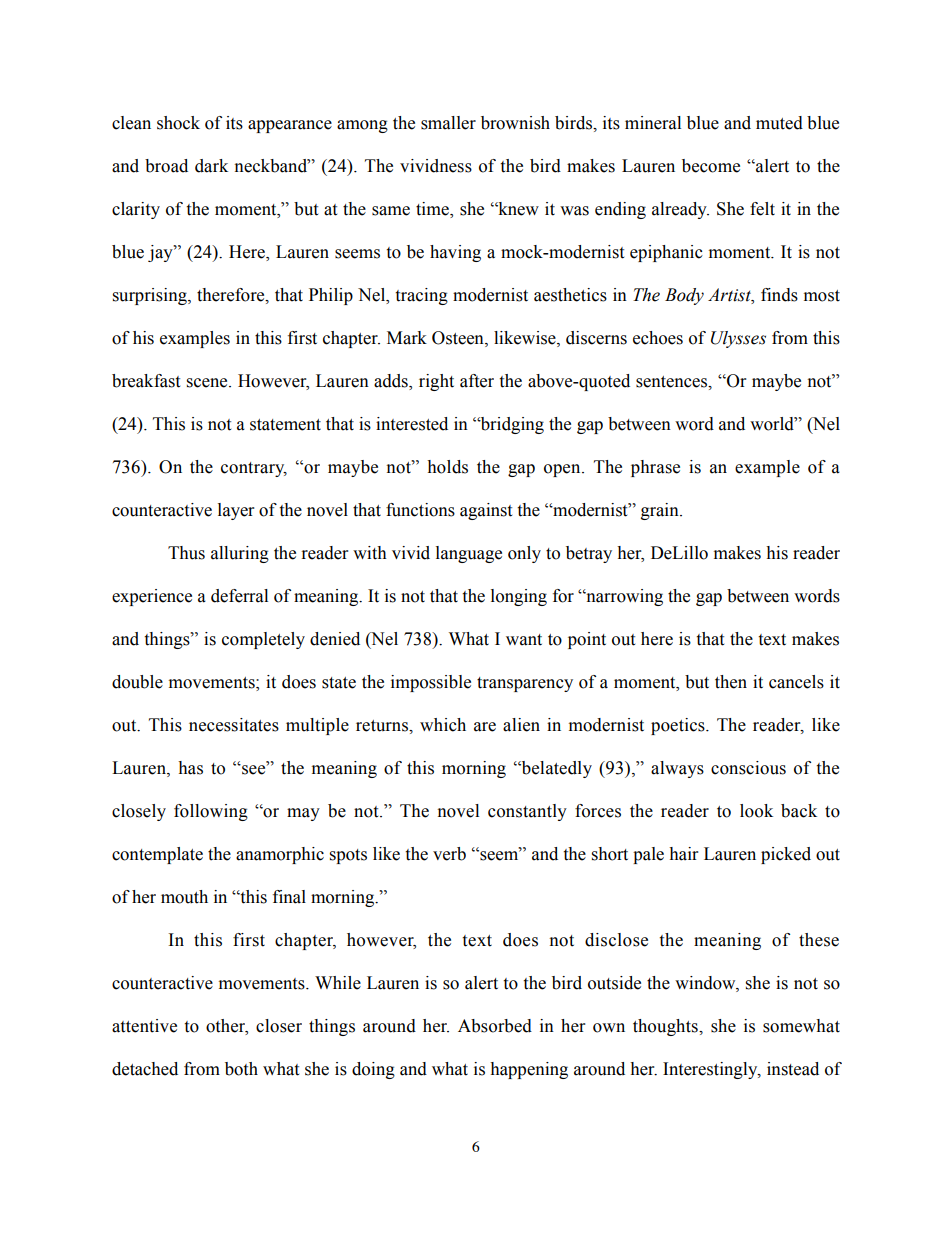 This page has height=1233, width=952. Describe the element at coordinates (447, 467) in the page. I see `holds` at that location.
